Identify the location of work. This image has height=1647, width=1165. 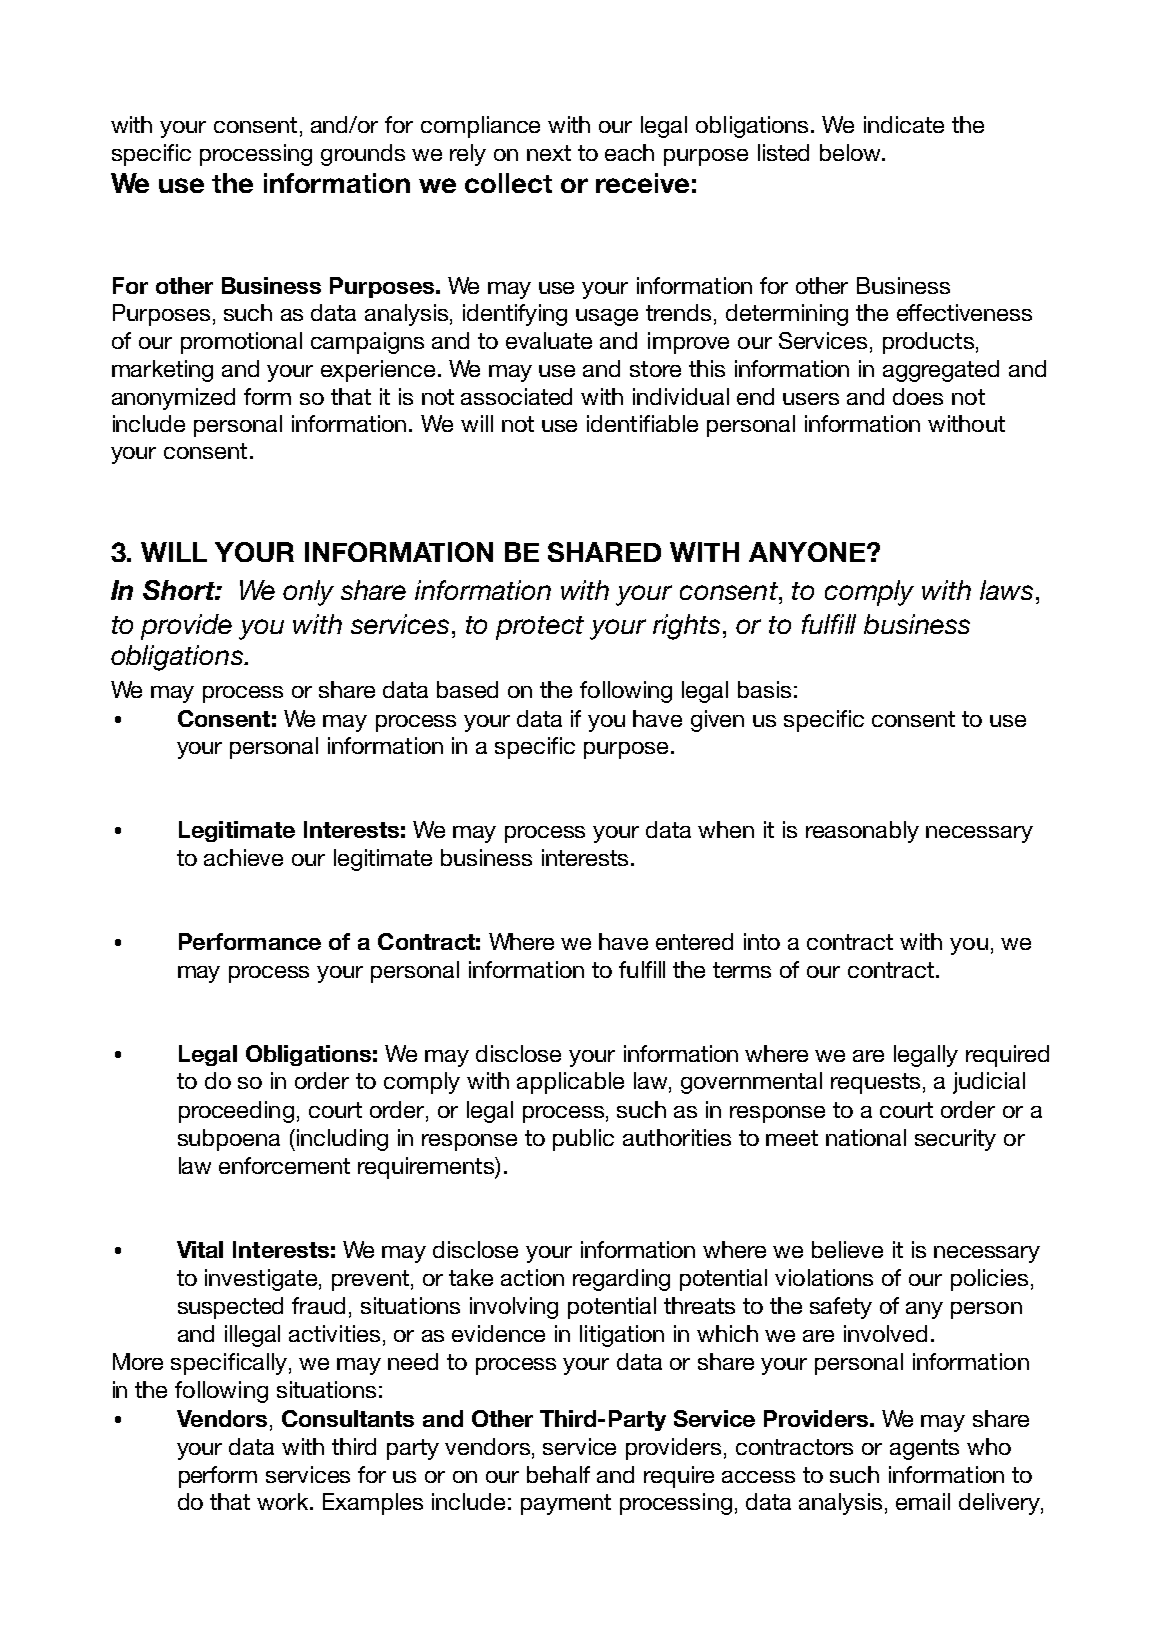
(284, 1501).
